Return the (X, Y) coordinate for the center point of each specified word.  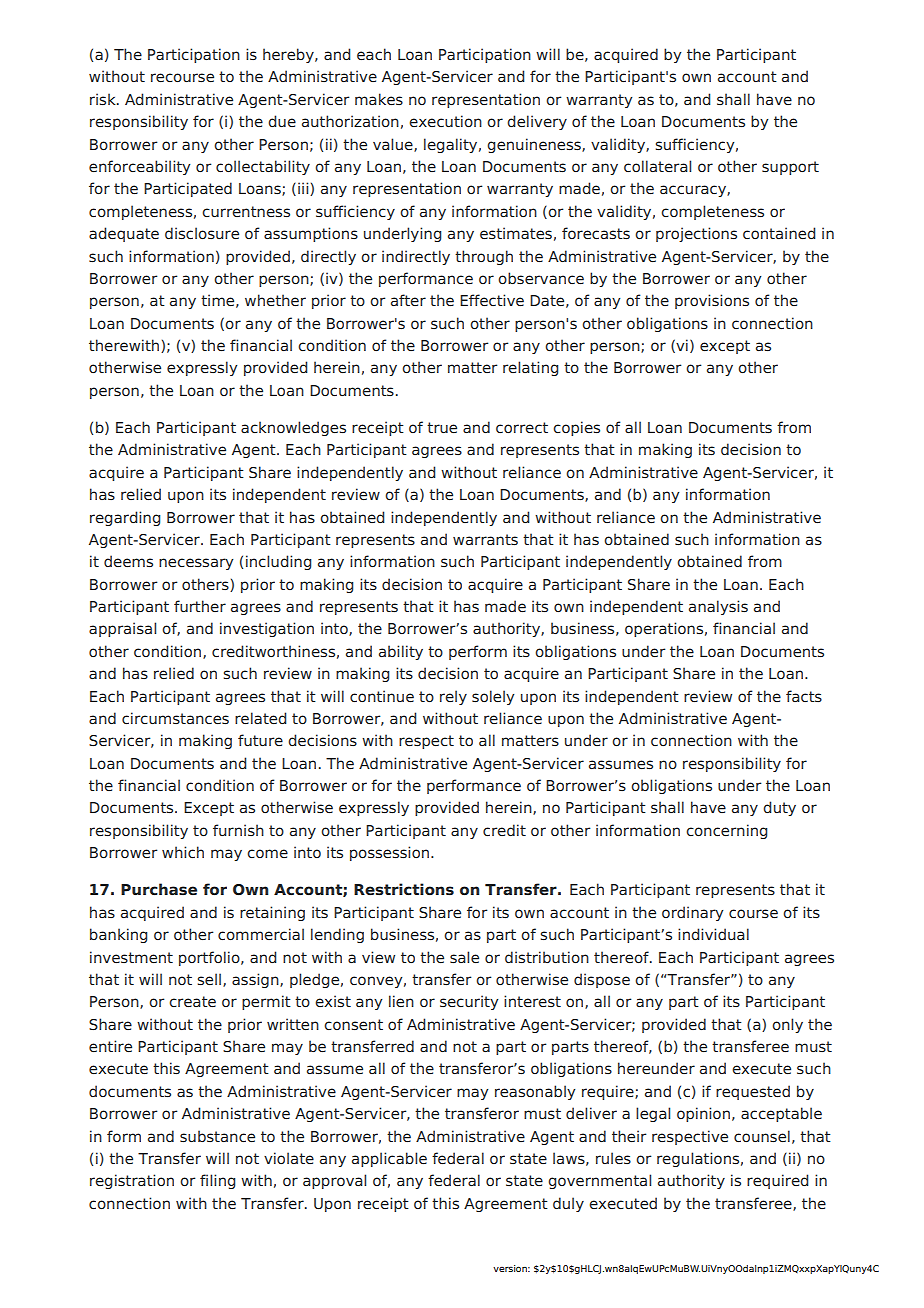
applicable (389, 1159)
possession (391, 853)
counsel (762, 1136)
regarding (125, 518)
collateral (657, 166)
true (442, 427)
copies (576, 428)
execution (445, 121)
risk (104, 99)
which (183, 852)
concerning (726, 831)
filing (217, 1181)
